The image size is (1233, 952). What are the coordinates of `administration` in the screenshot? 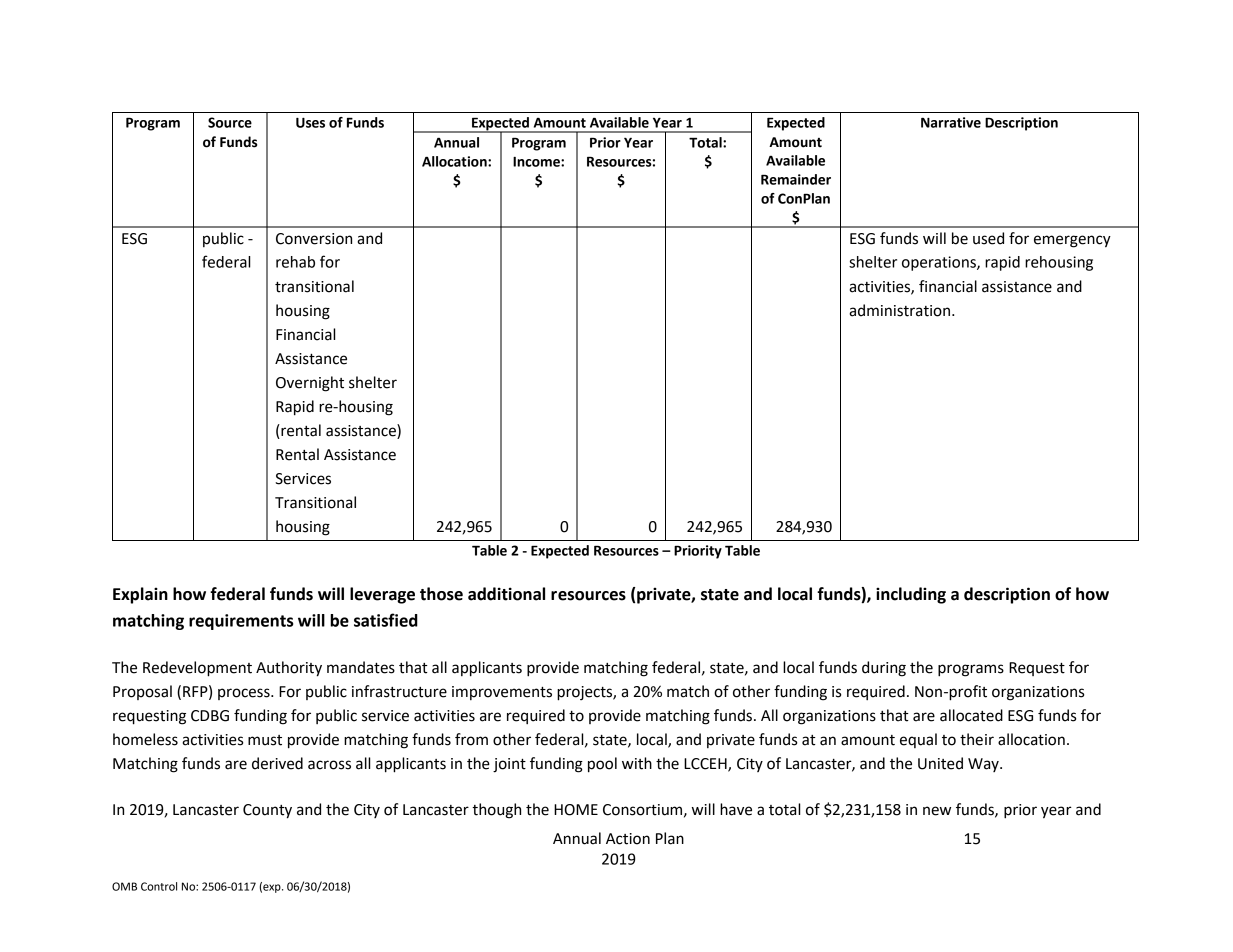 It's located at (899, 310).
